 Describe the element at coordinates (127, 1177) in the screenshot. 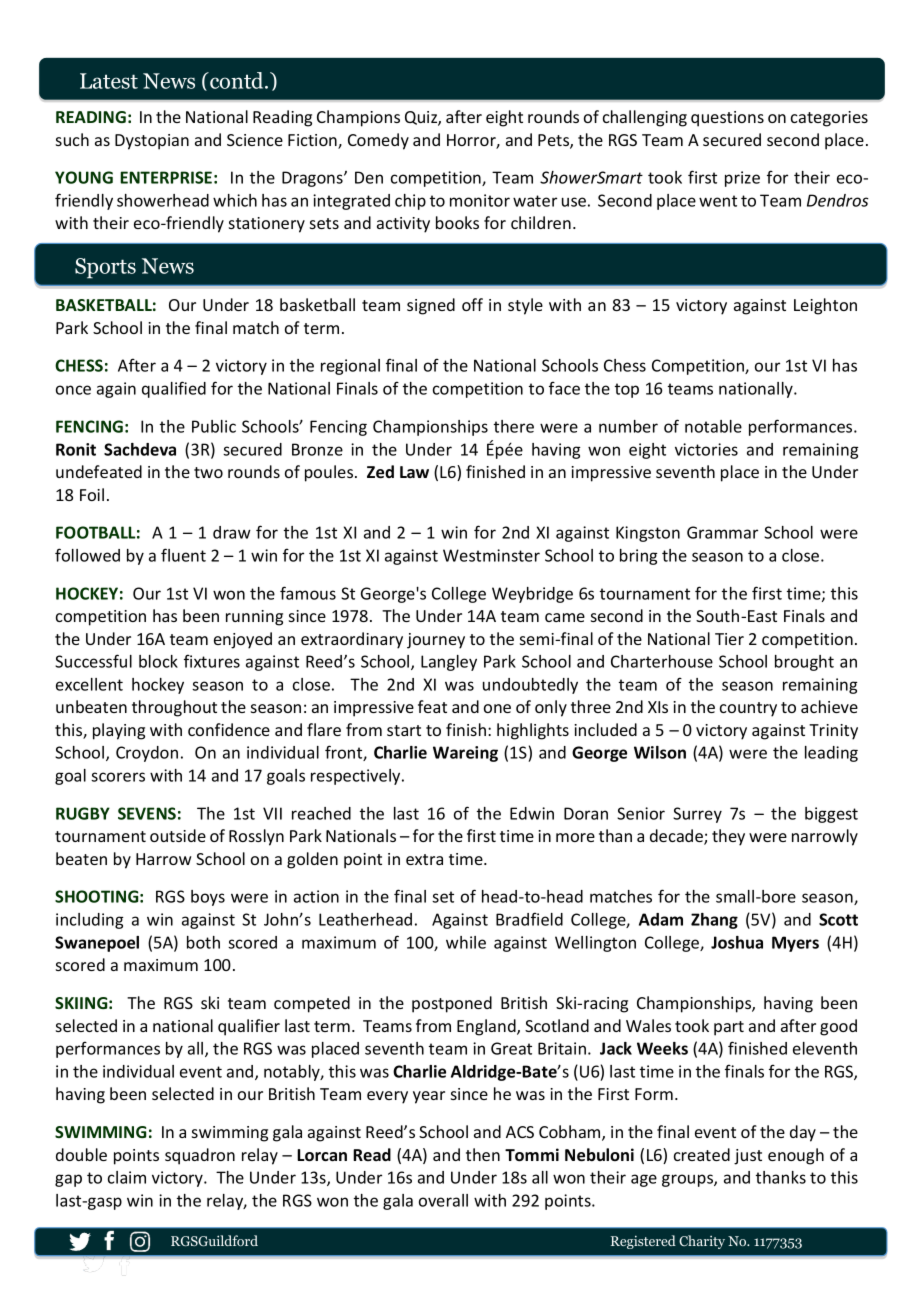

I see `claim` at that location.
